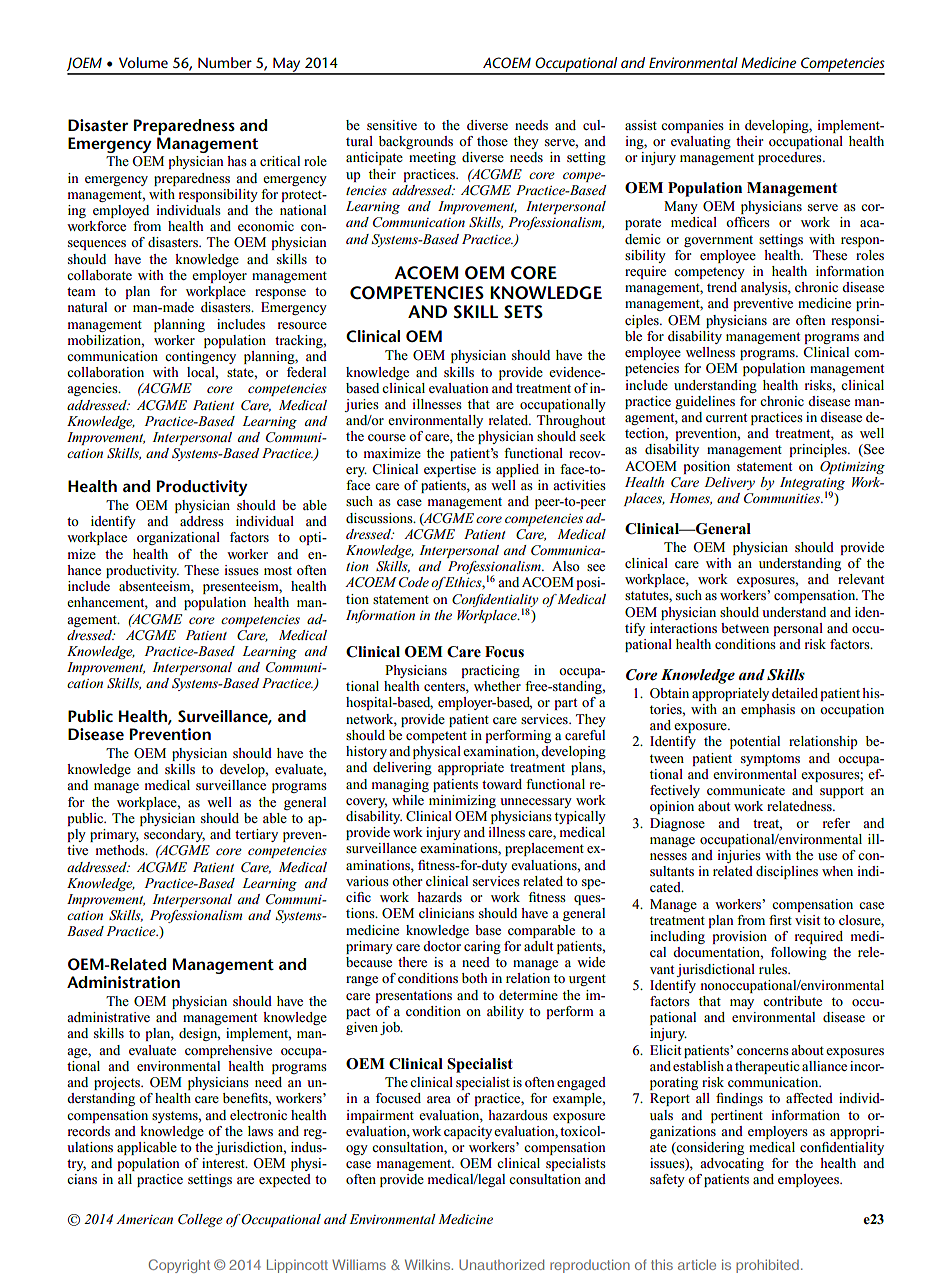 The width and height of the document is (952, 1275). What do you see at coordinates (387, 437) in the document?
I see `course` at bounding box center [387, 437].
